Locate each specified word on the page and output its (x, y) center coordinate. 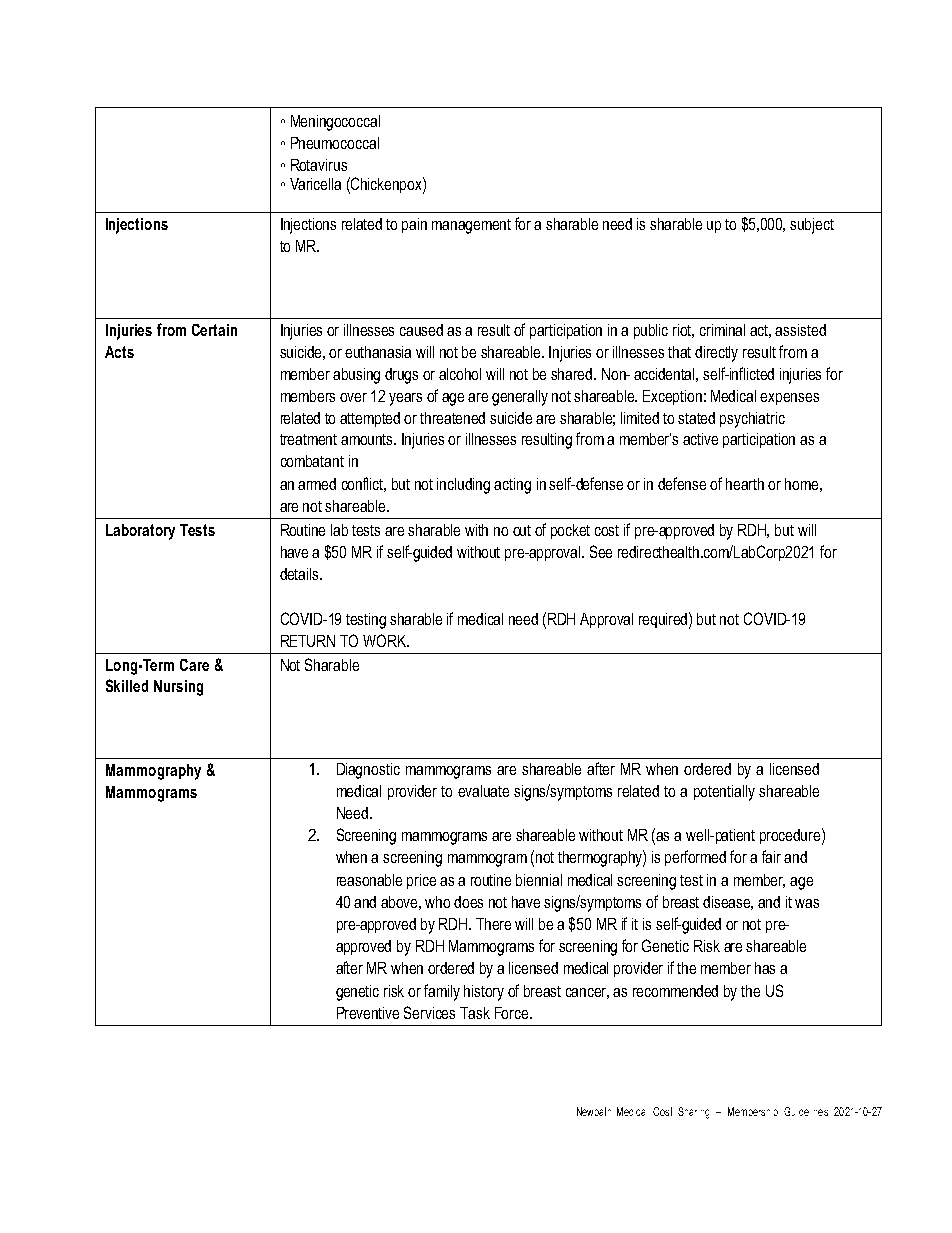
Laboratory (140, 532)
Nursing (178, 688)
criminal (722, 330)
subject (812, 226)
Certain (214, 330)
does (468, 902)
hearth (745, 484)
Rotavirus (319, 165)
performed (695, 858)
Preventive (368, 1013)
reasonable (369, 880)
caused (421, 330)
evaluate (483, 791)
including (463, 486)
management (471, 226)
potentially (724, 793)
